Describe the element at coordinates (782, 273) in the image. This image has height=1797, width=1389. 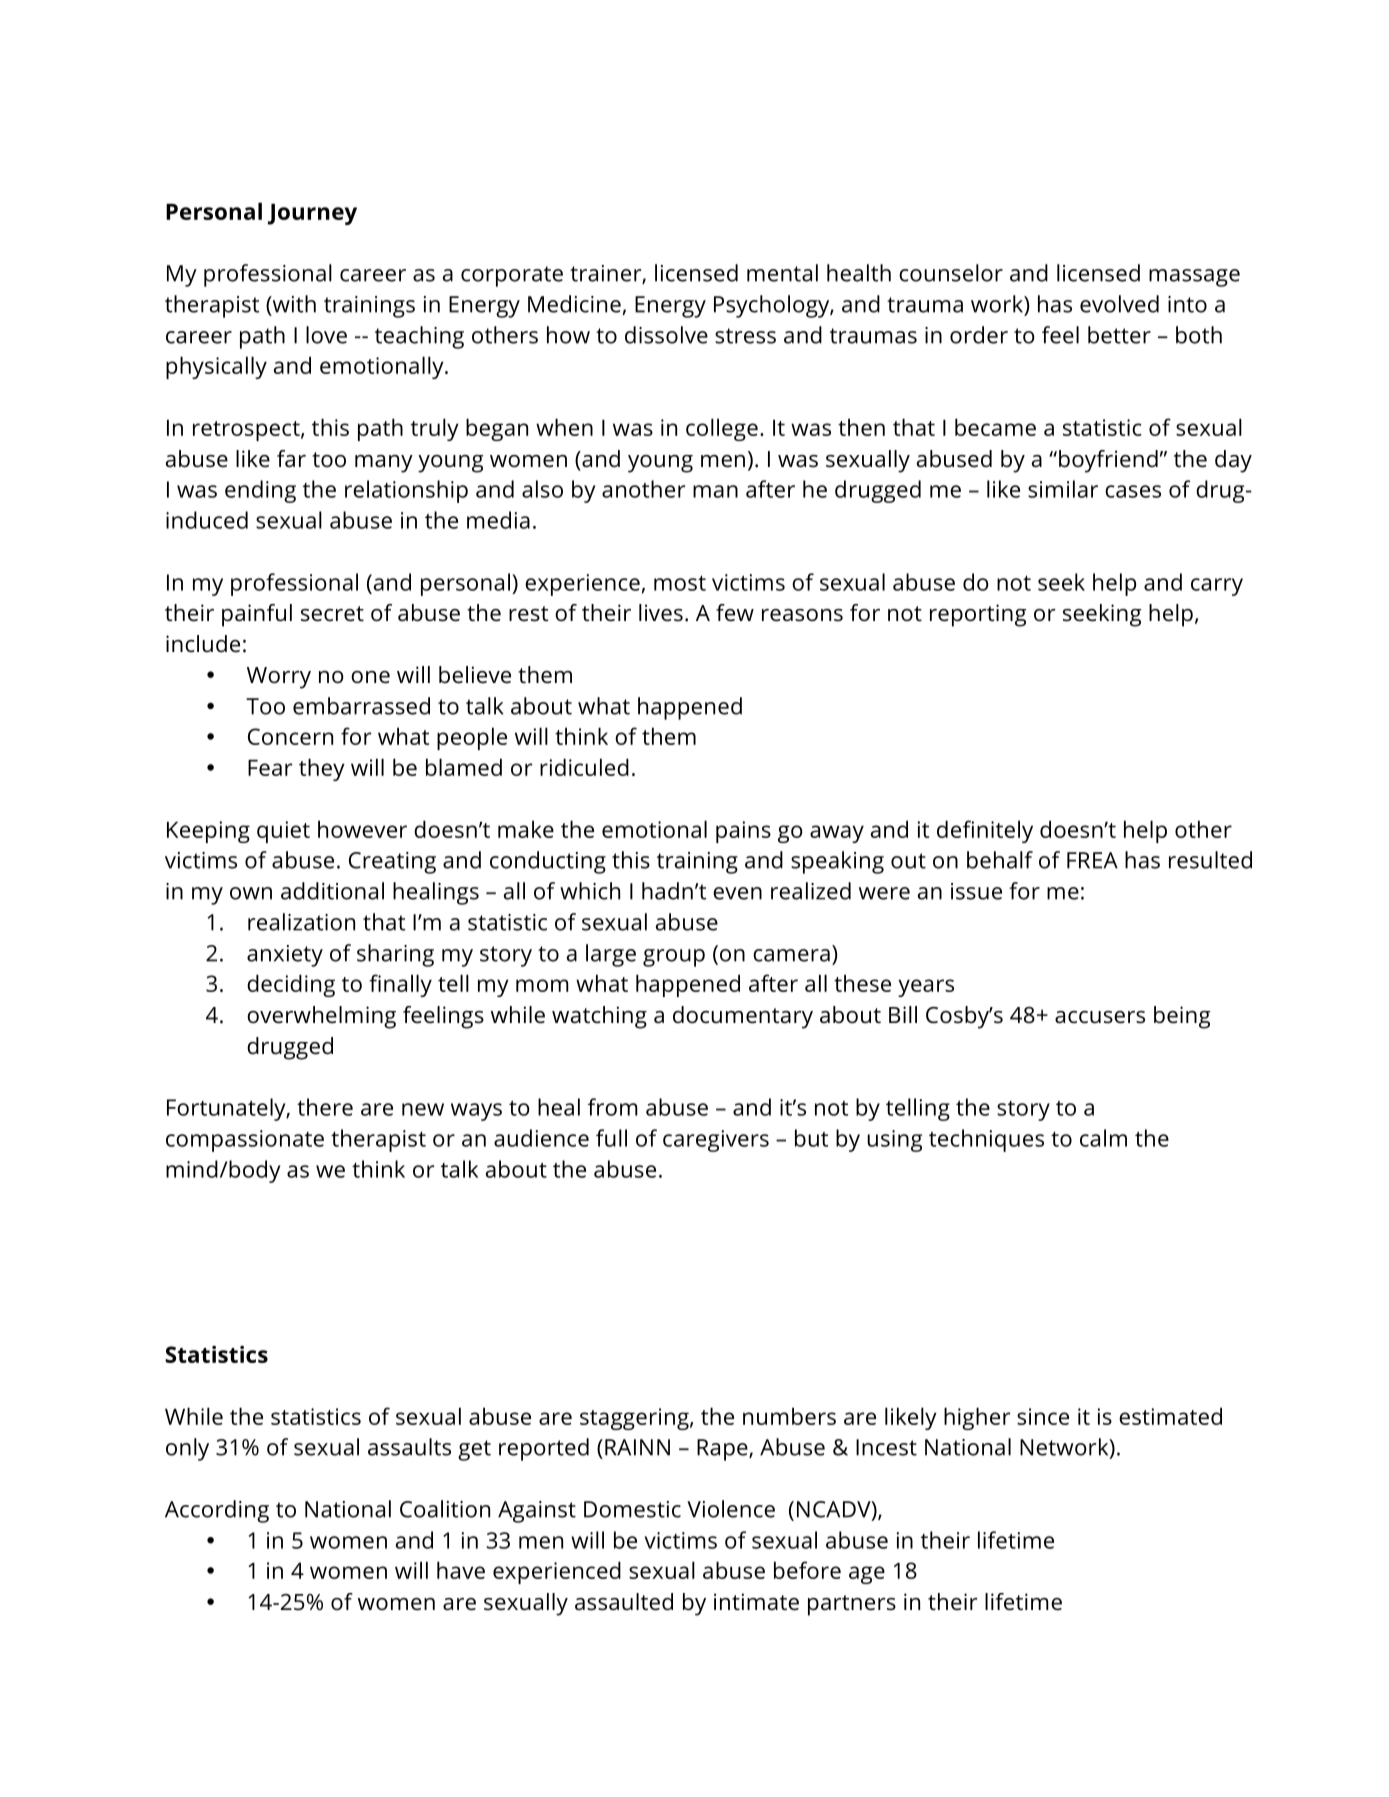
I see `mental` at that location.
